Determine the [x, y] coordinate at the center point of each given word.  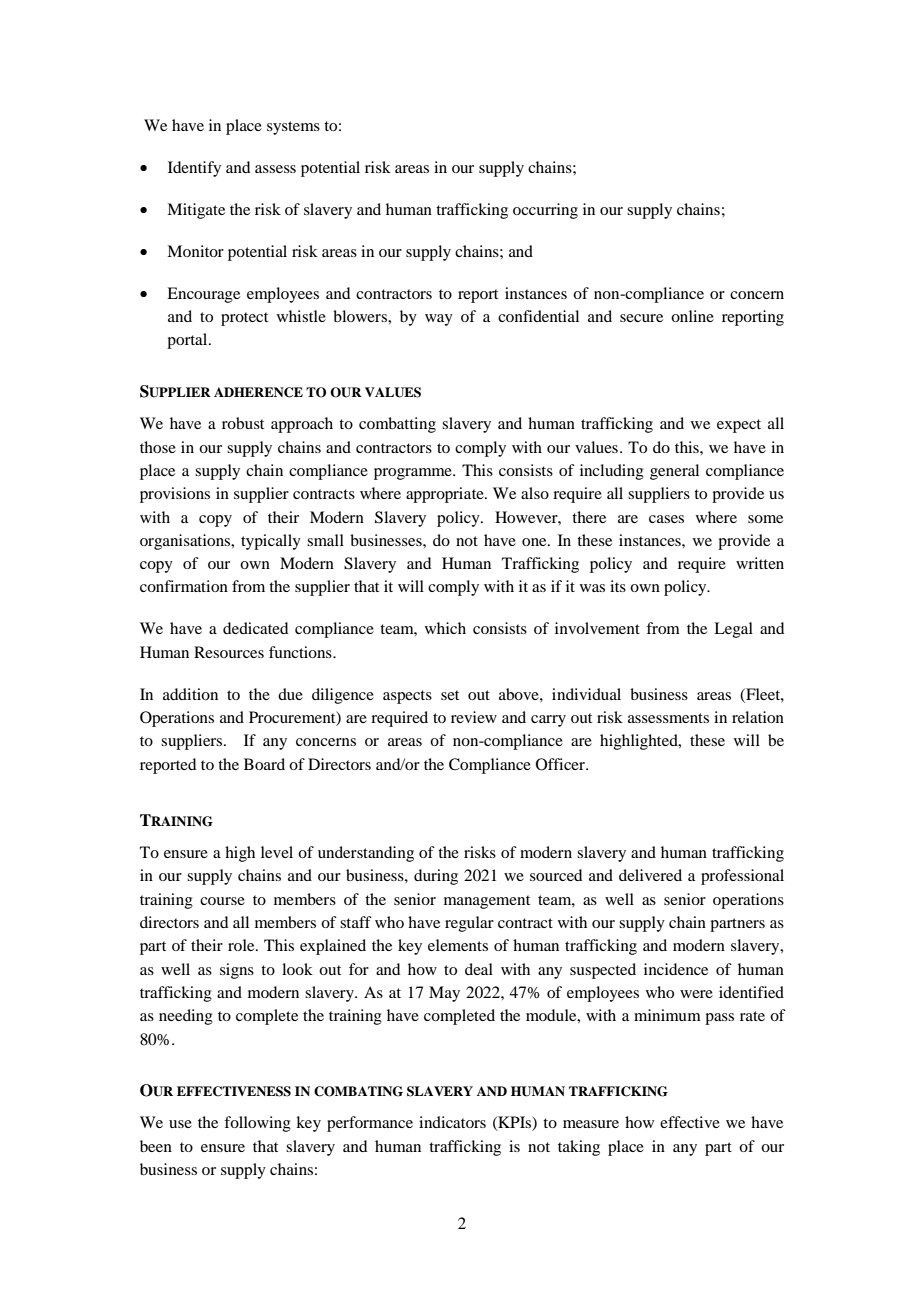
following [257, 1124]
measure [591, 1124]
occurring [545, 211]
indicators [452, 1122]
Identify [194, 169]
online [692, 316]
